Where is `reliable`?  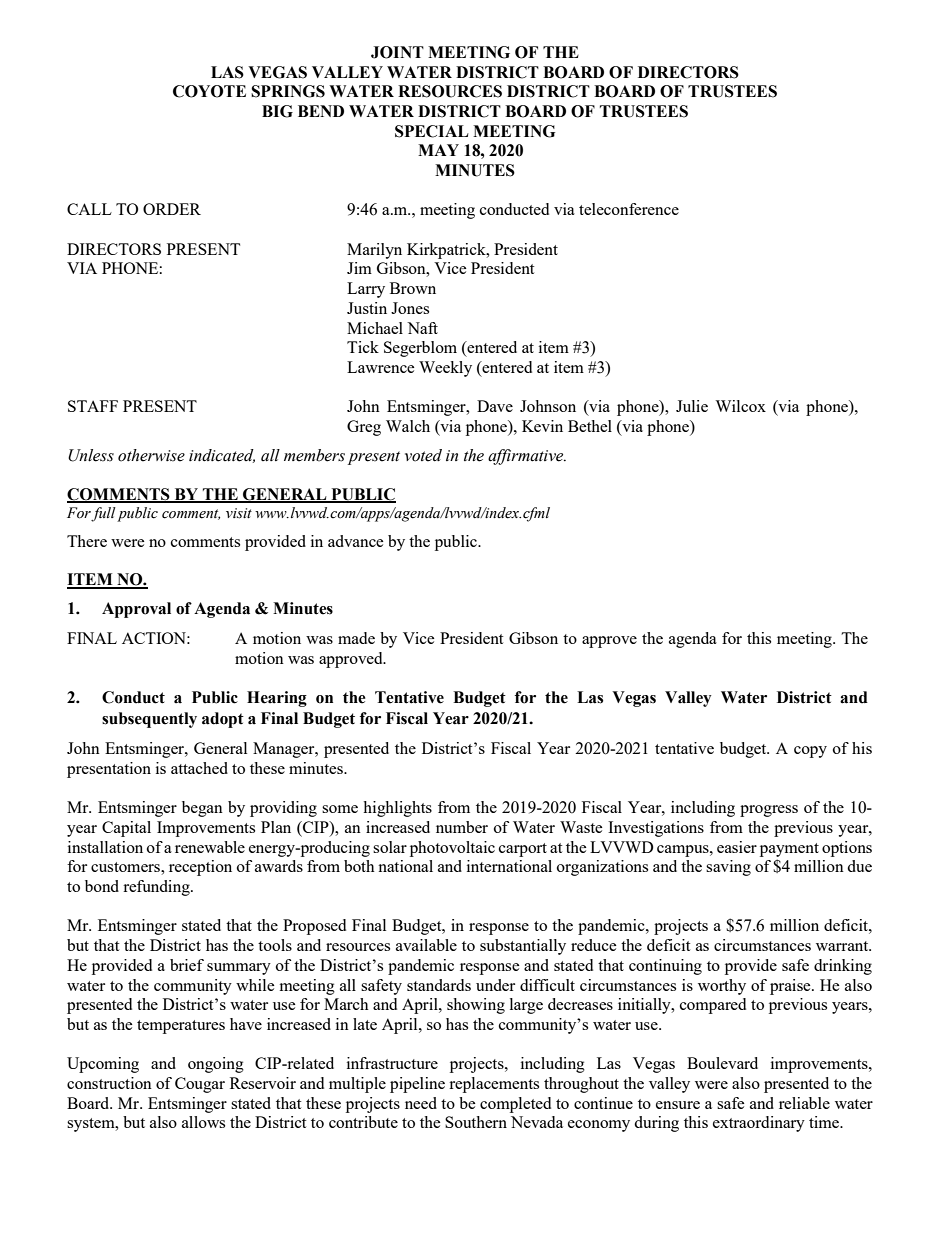
reliable is located at coordinates (804, 1103).
